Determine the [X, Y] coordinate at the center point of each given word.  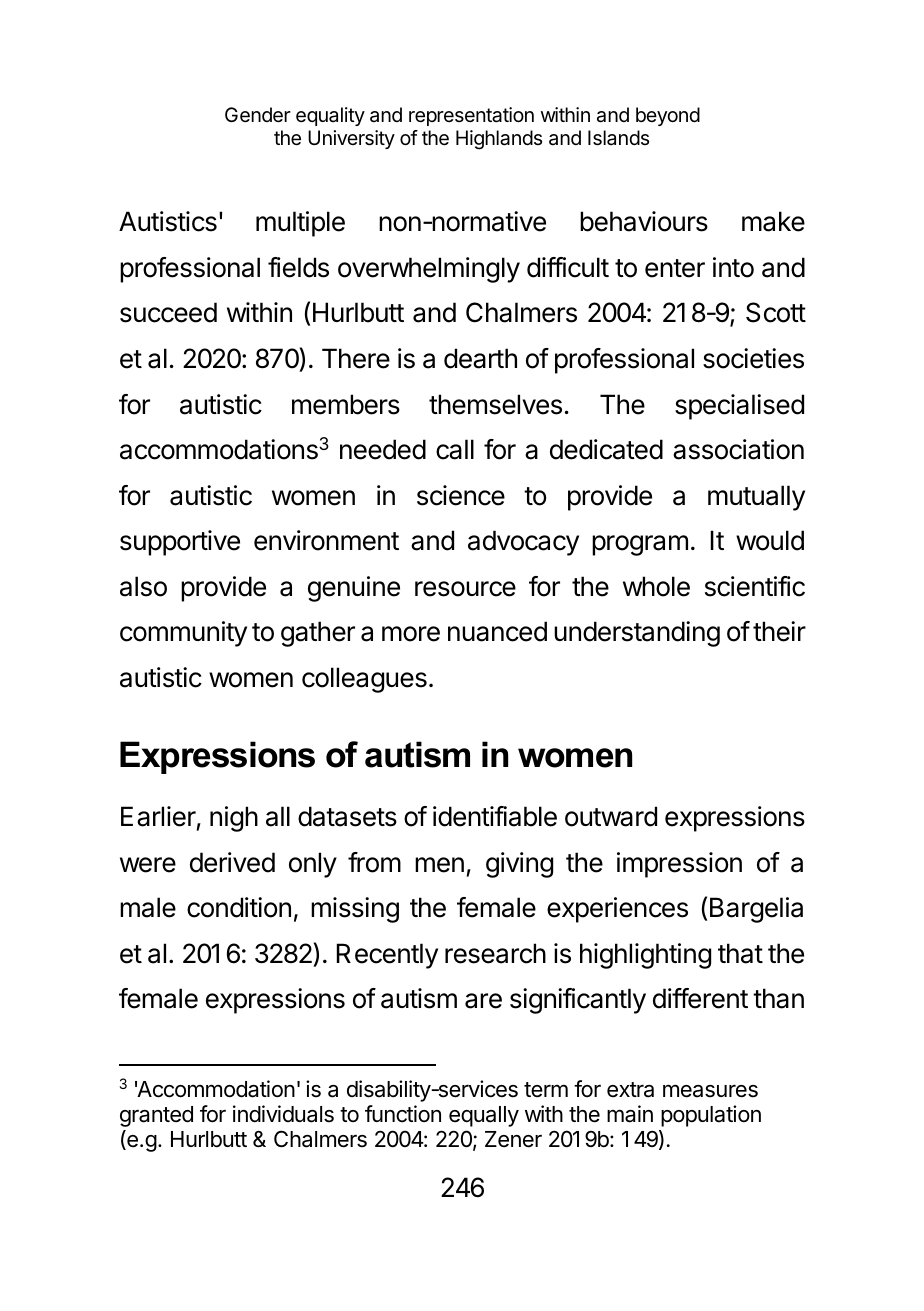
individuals [283, 1114]
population [711, 1116]
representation [471, 116]
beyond [668, 116]
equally [484, 1116]
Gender [258, 115]
